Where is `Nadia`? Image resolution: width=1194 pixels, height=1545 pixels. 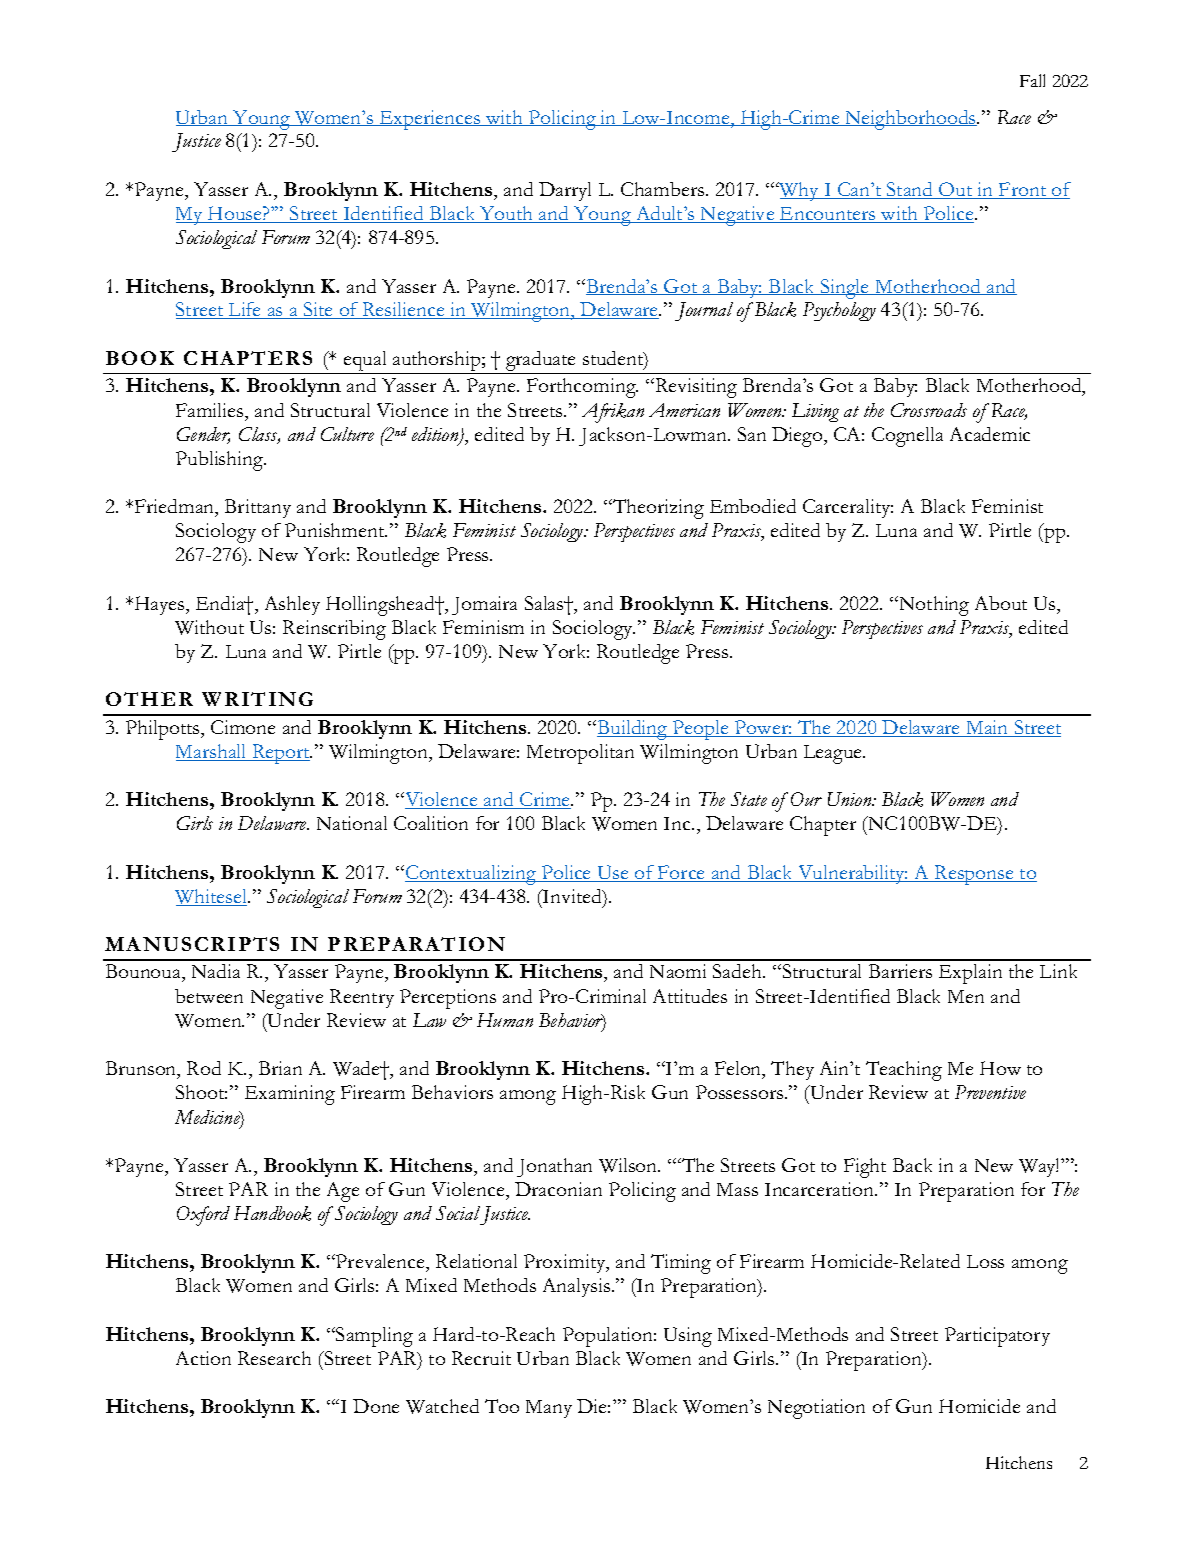
Nadia is located at coordinates (216, 971).
